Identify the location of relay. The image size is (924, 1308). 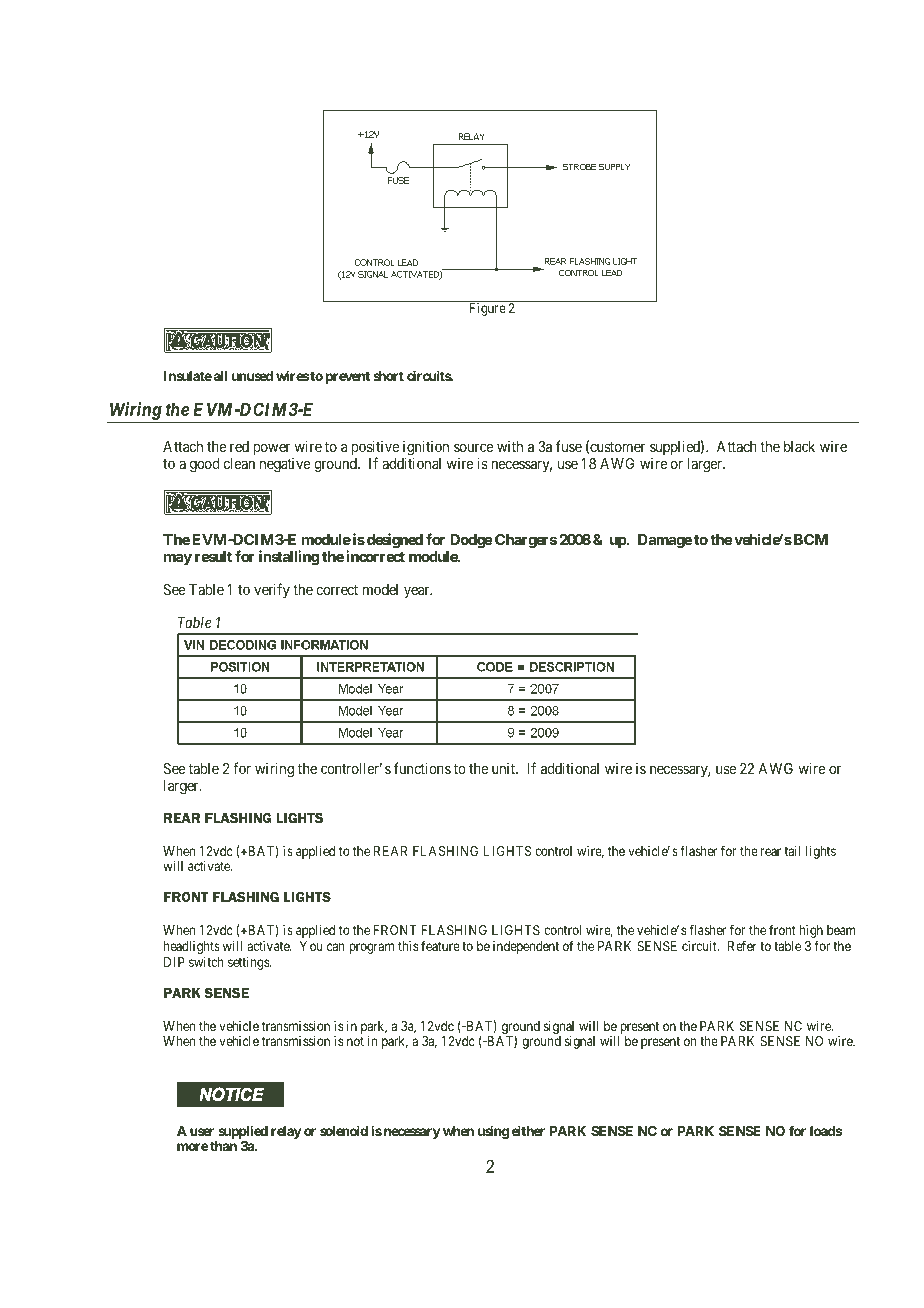
(286, 1132).
